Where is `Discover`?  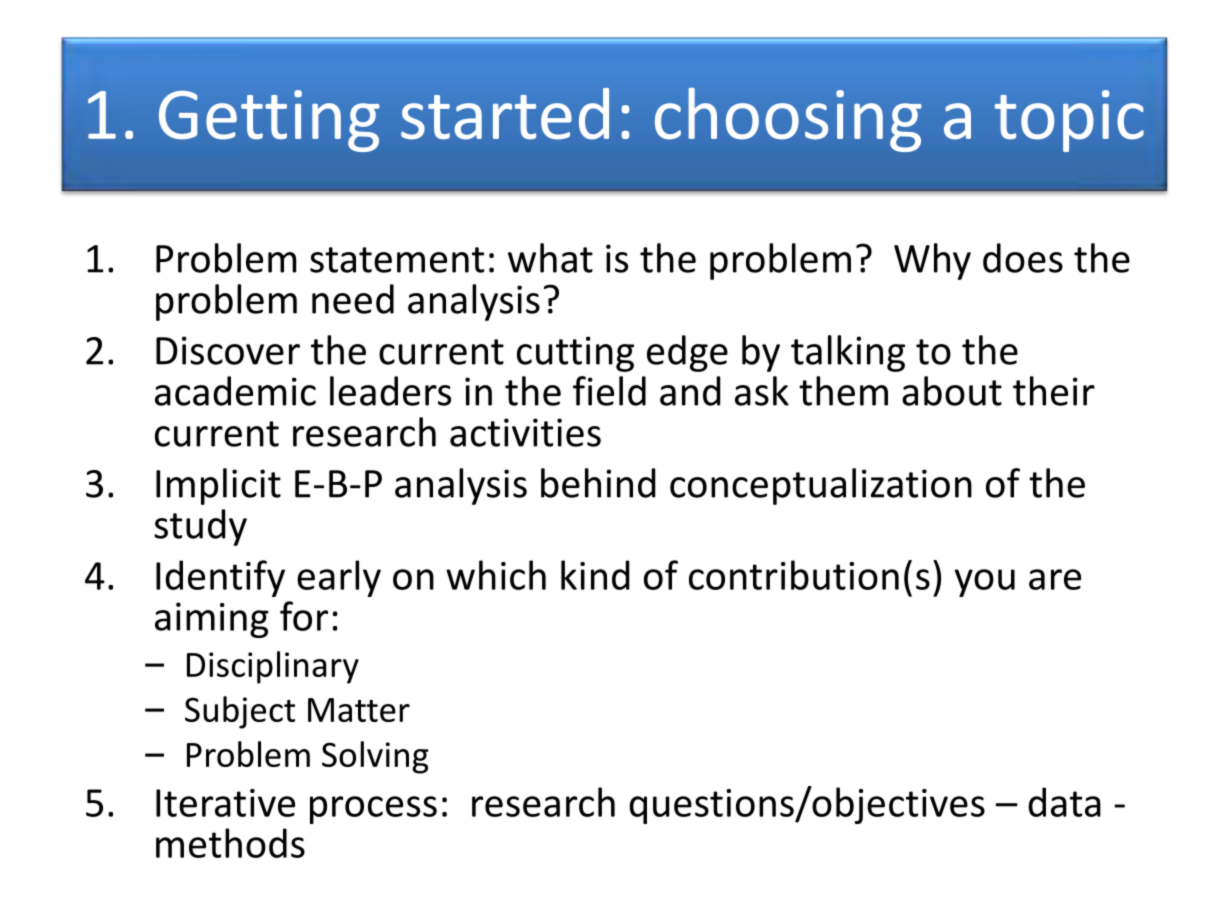
Discover is located at coordinates (228, 350).
